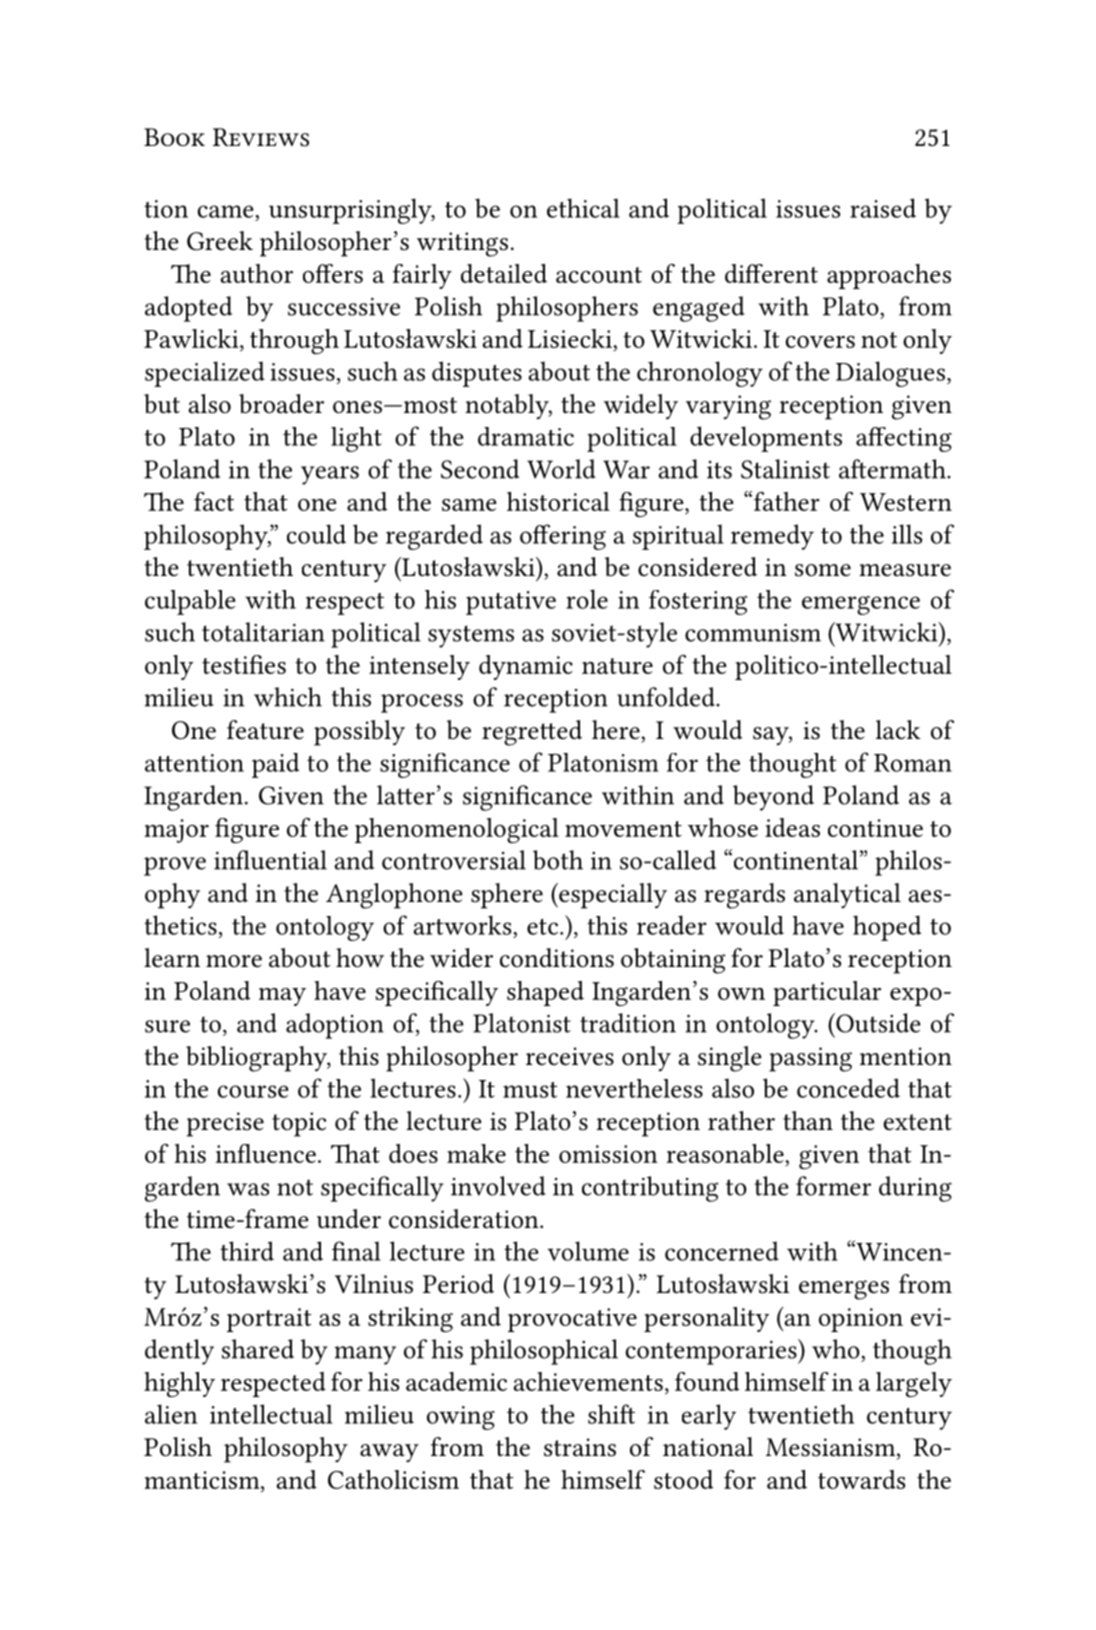  What do you see at coordinates (883, 208) in the screenshot?
I see `raised` at bounding box center [883, 208].
